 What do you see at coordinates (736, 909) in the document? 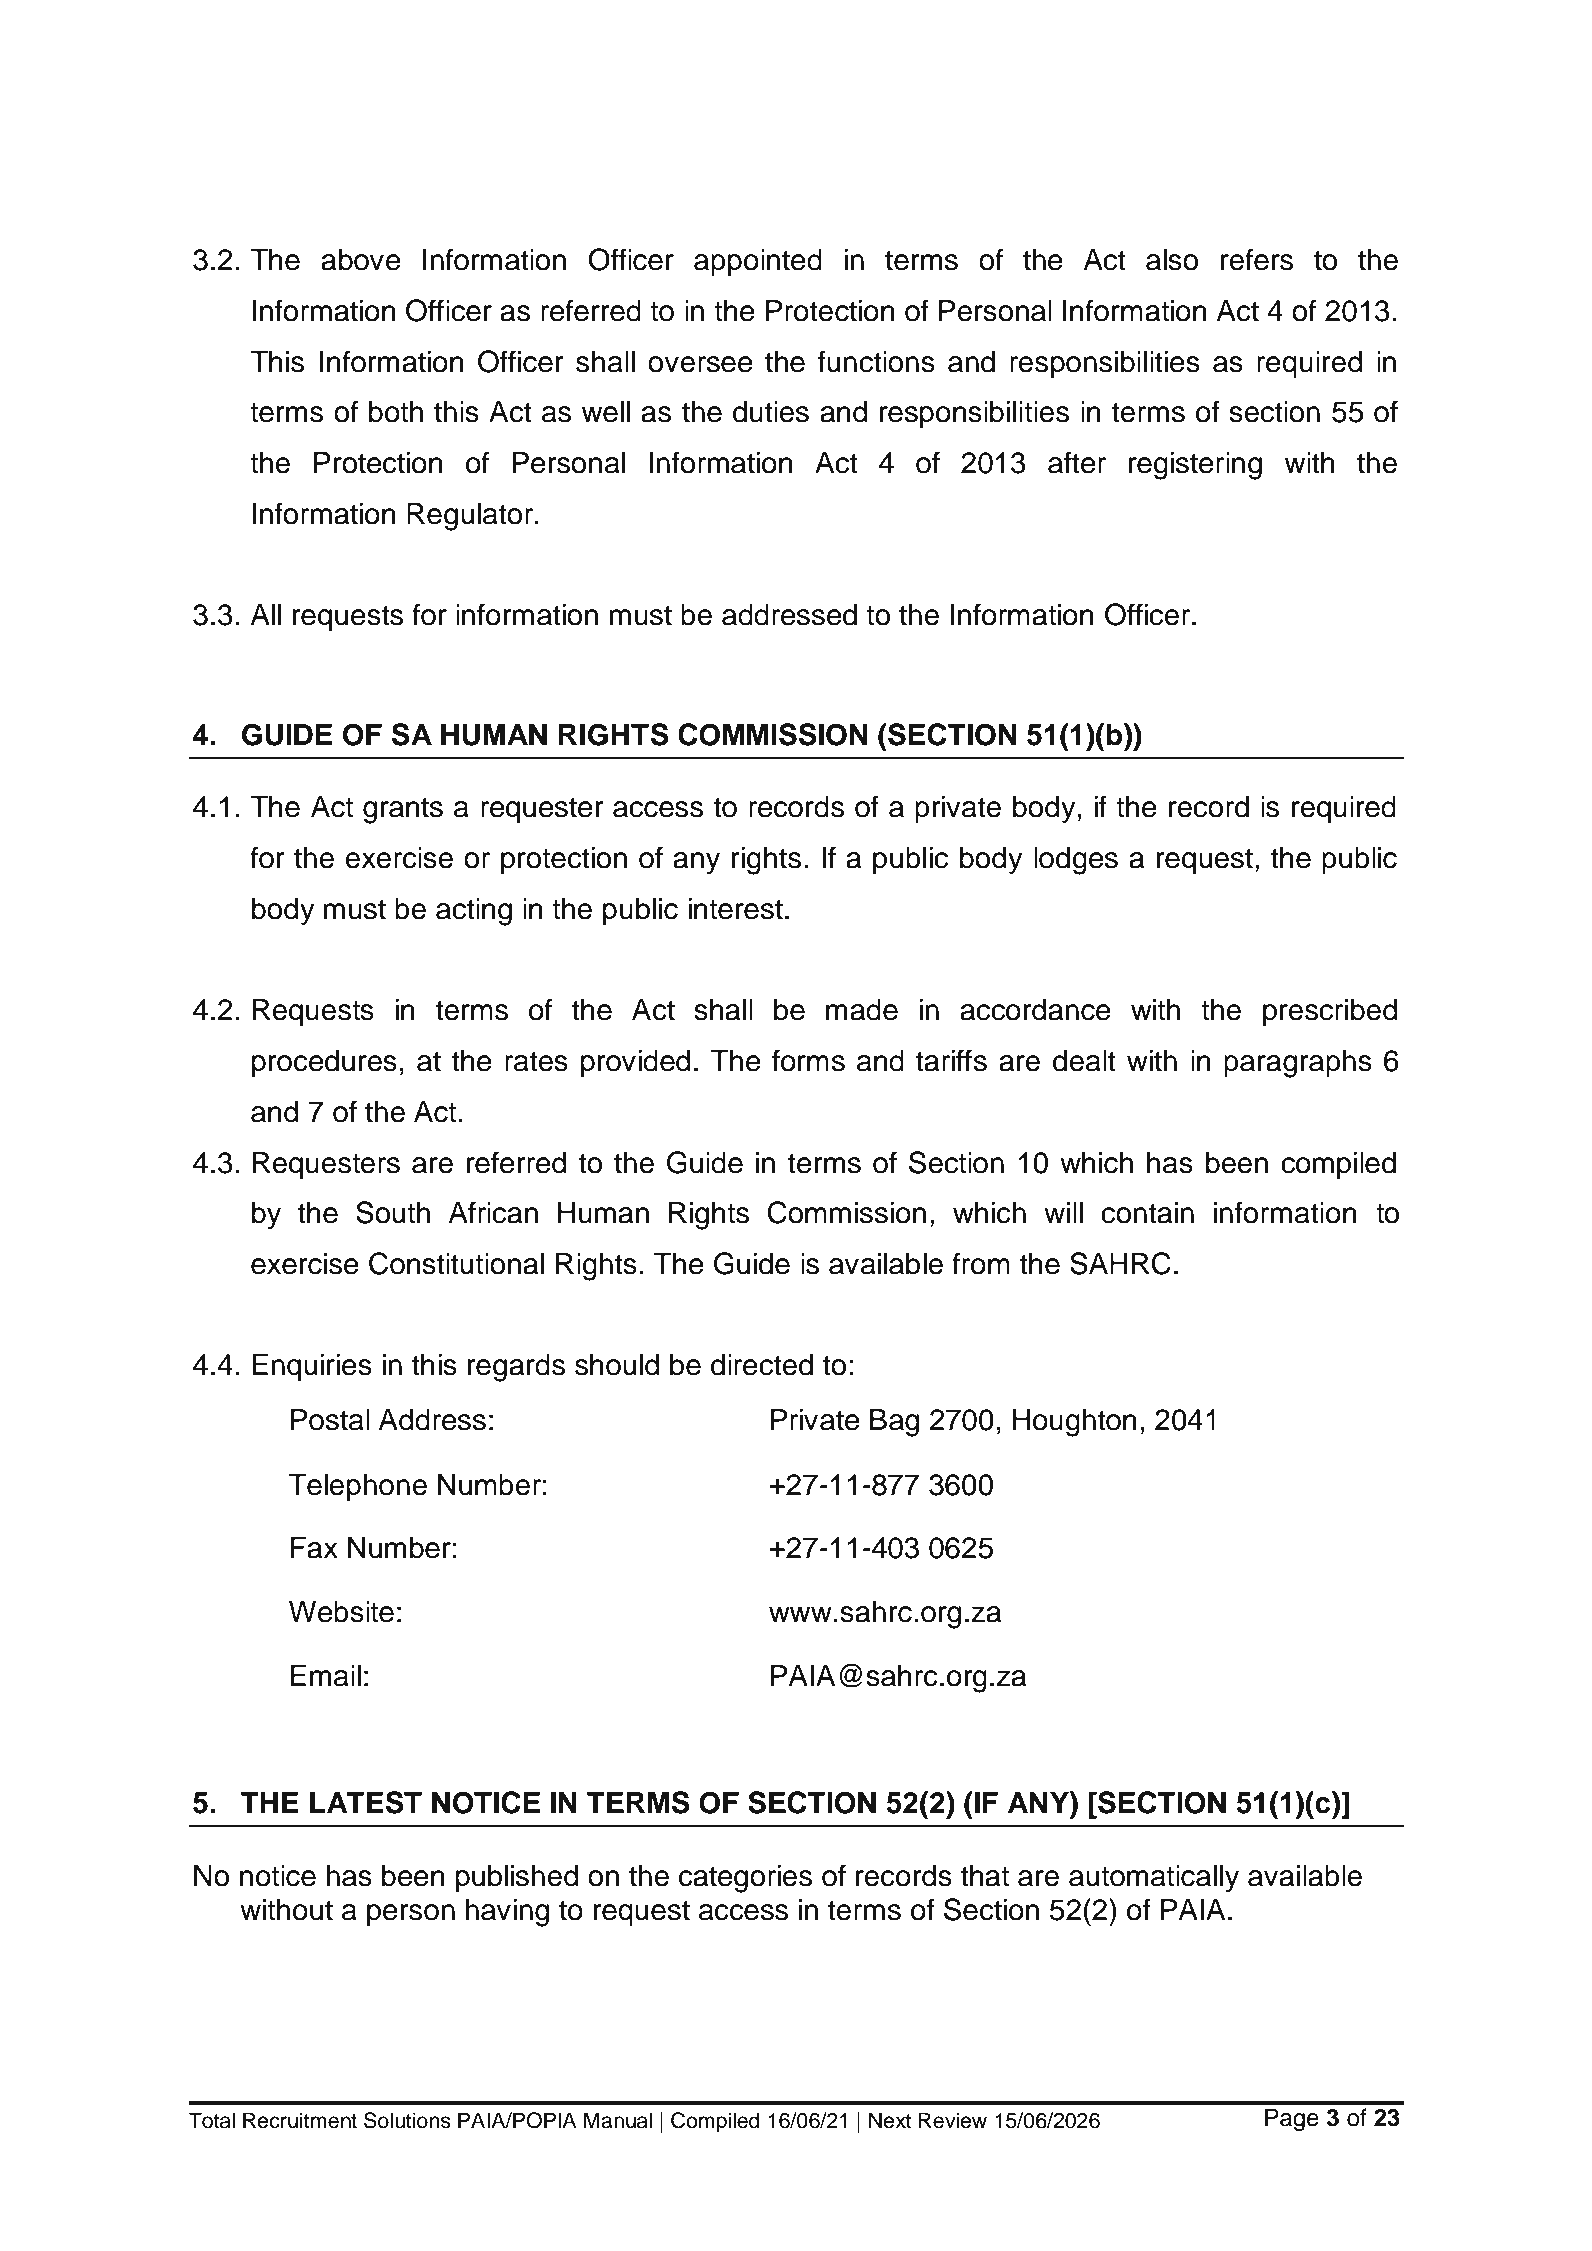
I see `interest` at bounding box center [736, 909].
